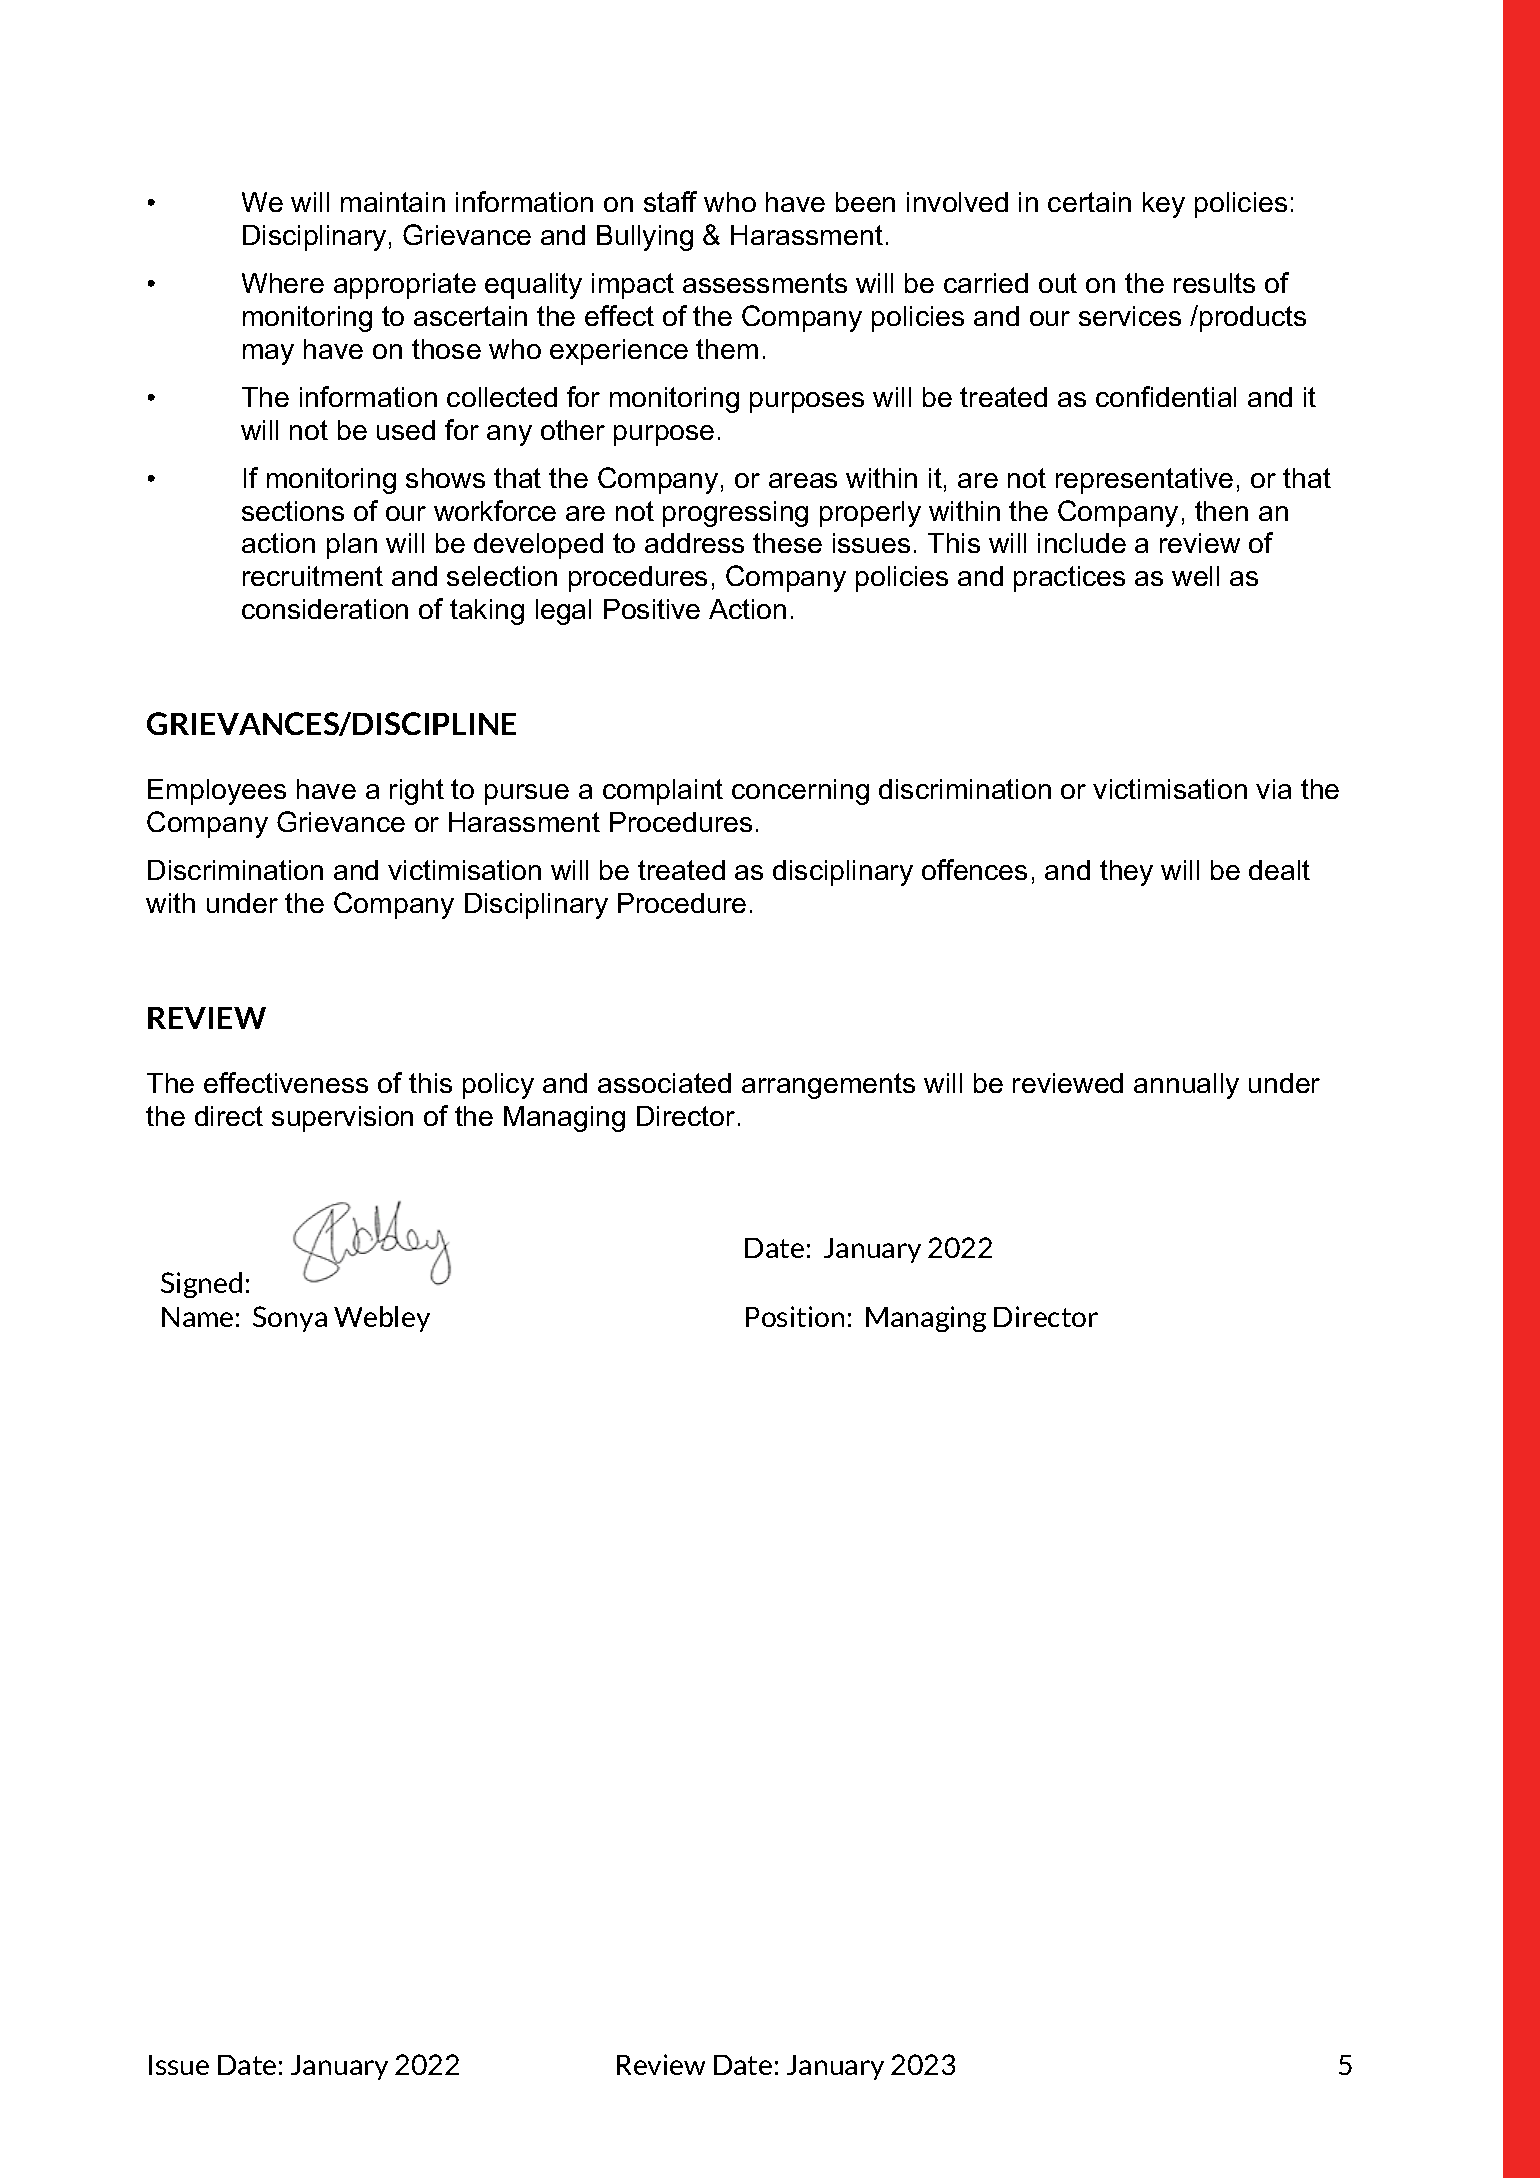 The image size is (1540, 2178). I want to click on maintain, so click(393, 202).
